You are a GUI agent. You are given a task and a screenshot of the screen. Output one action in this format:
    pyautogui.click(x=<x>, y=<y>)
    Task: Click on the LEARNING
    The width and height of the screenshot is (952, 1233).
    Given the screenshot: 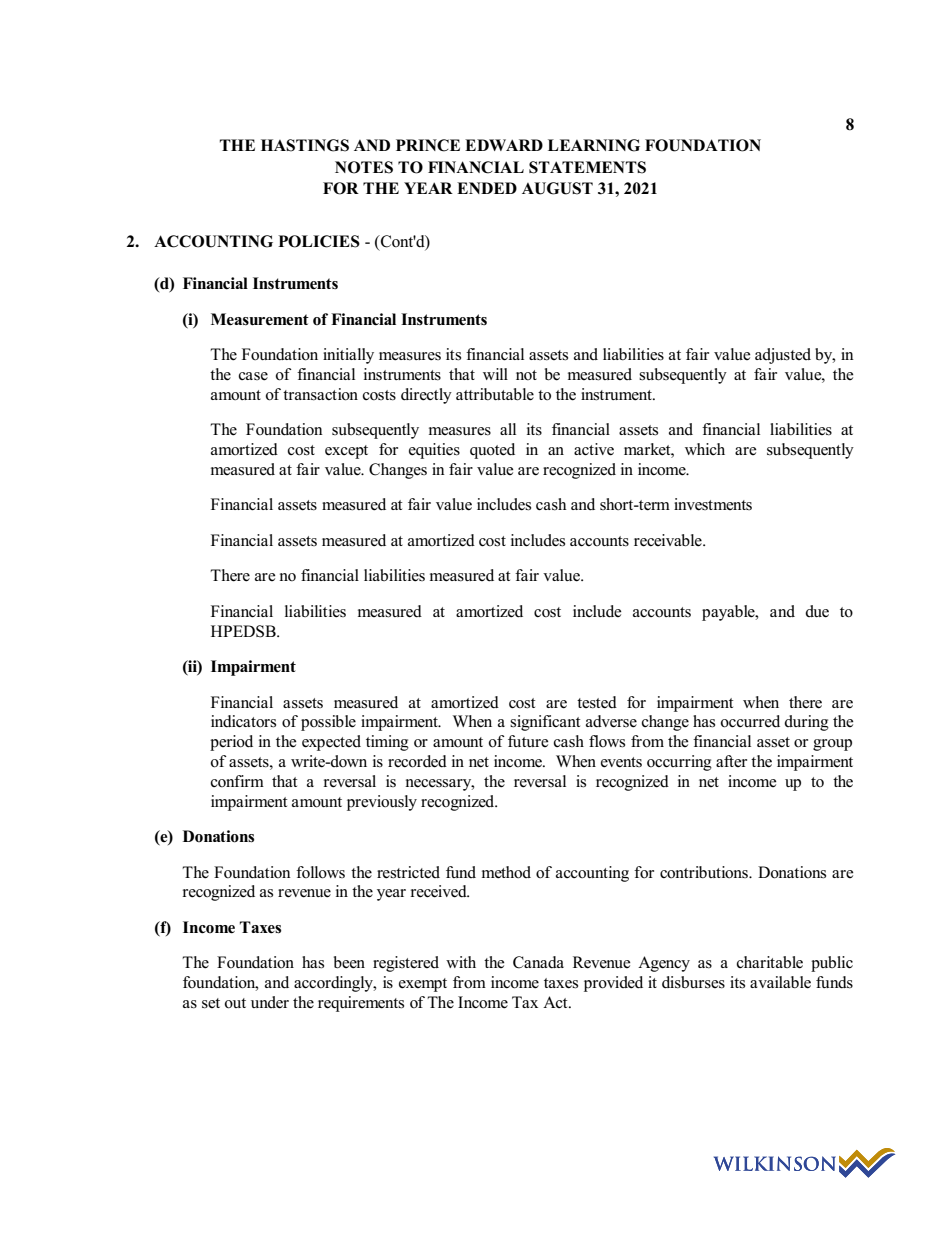 What is the action you would take?
    pyautogui.click(x=594, y=145)
